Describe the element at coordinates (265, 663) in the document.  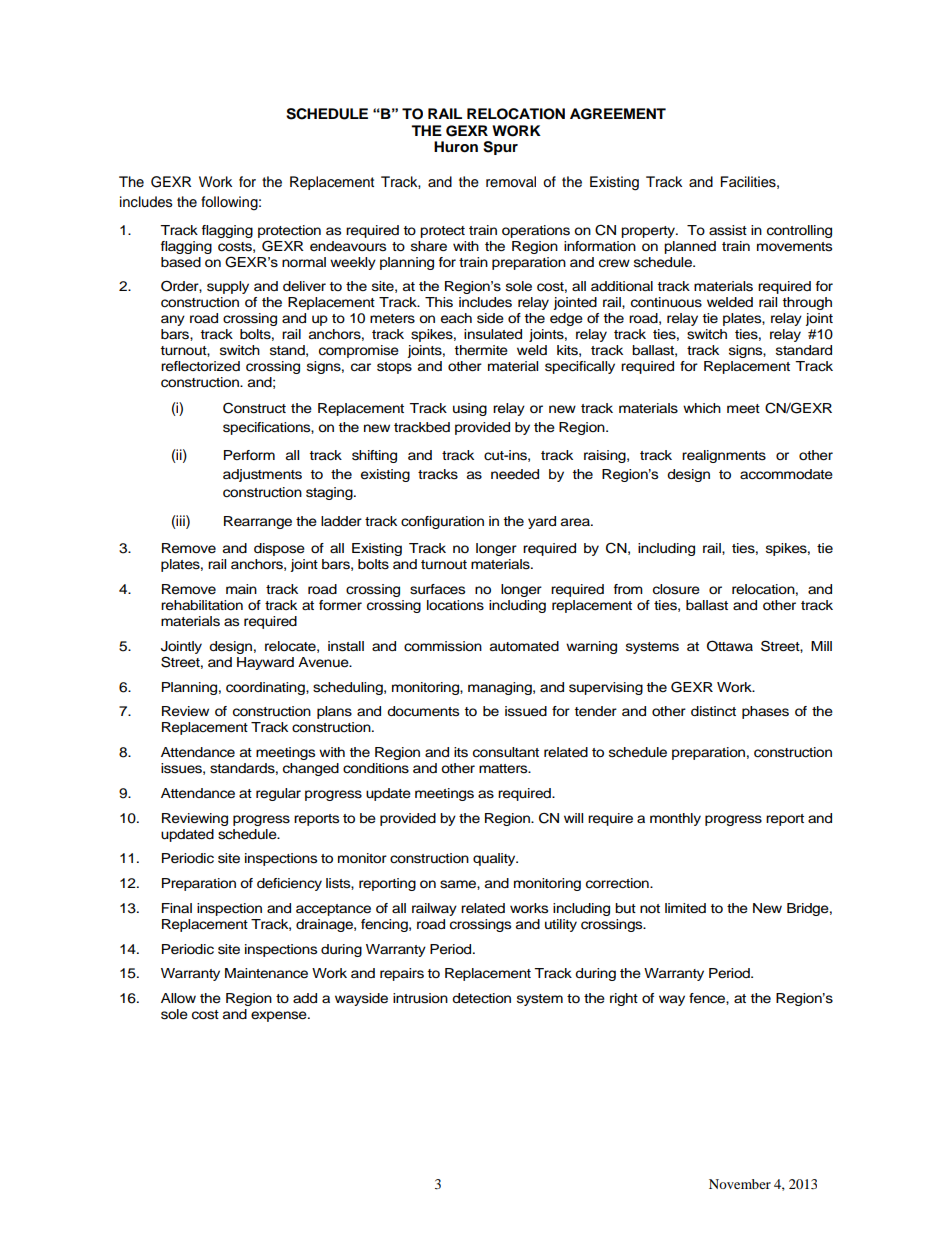
I see `Hayward` at that location.
